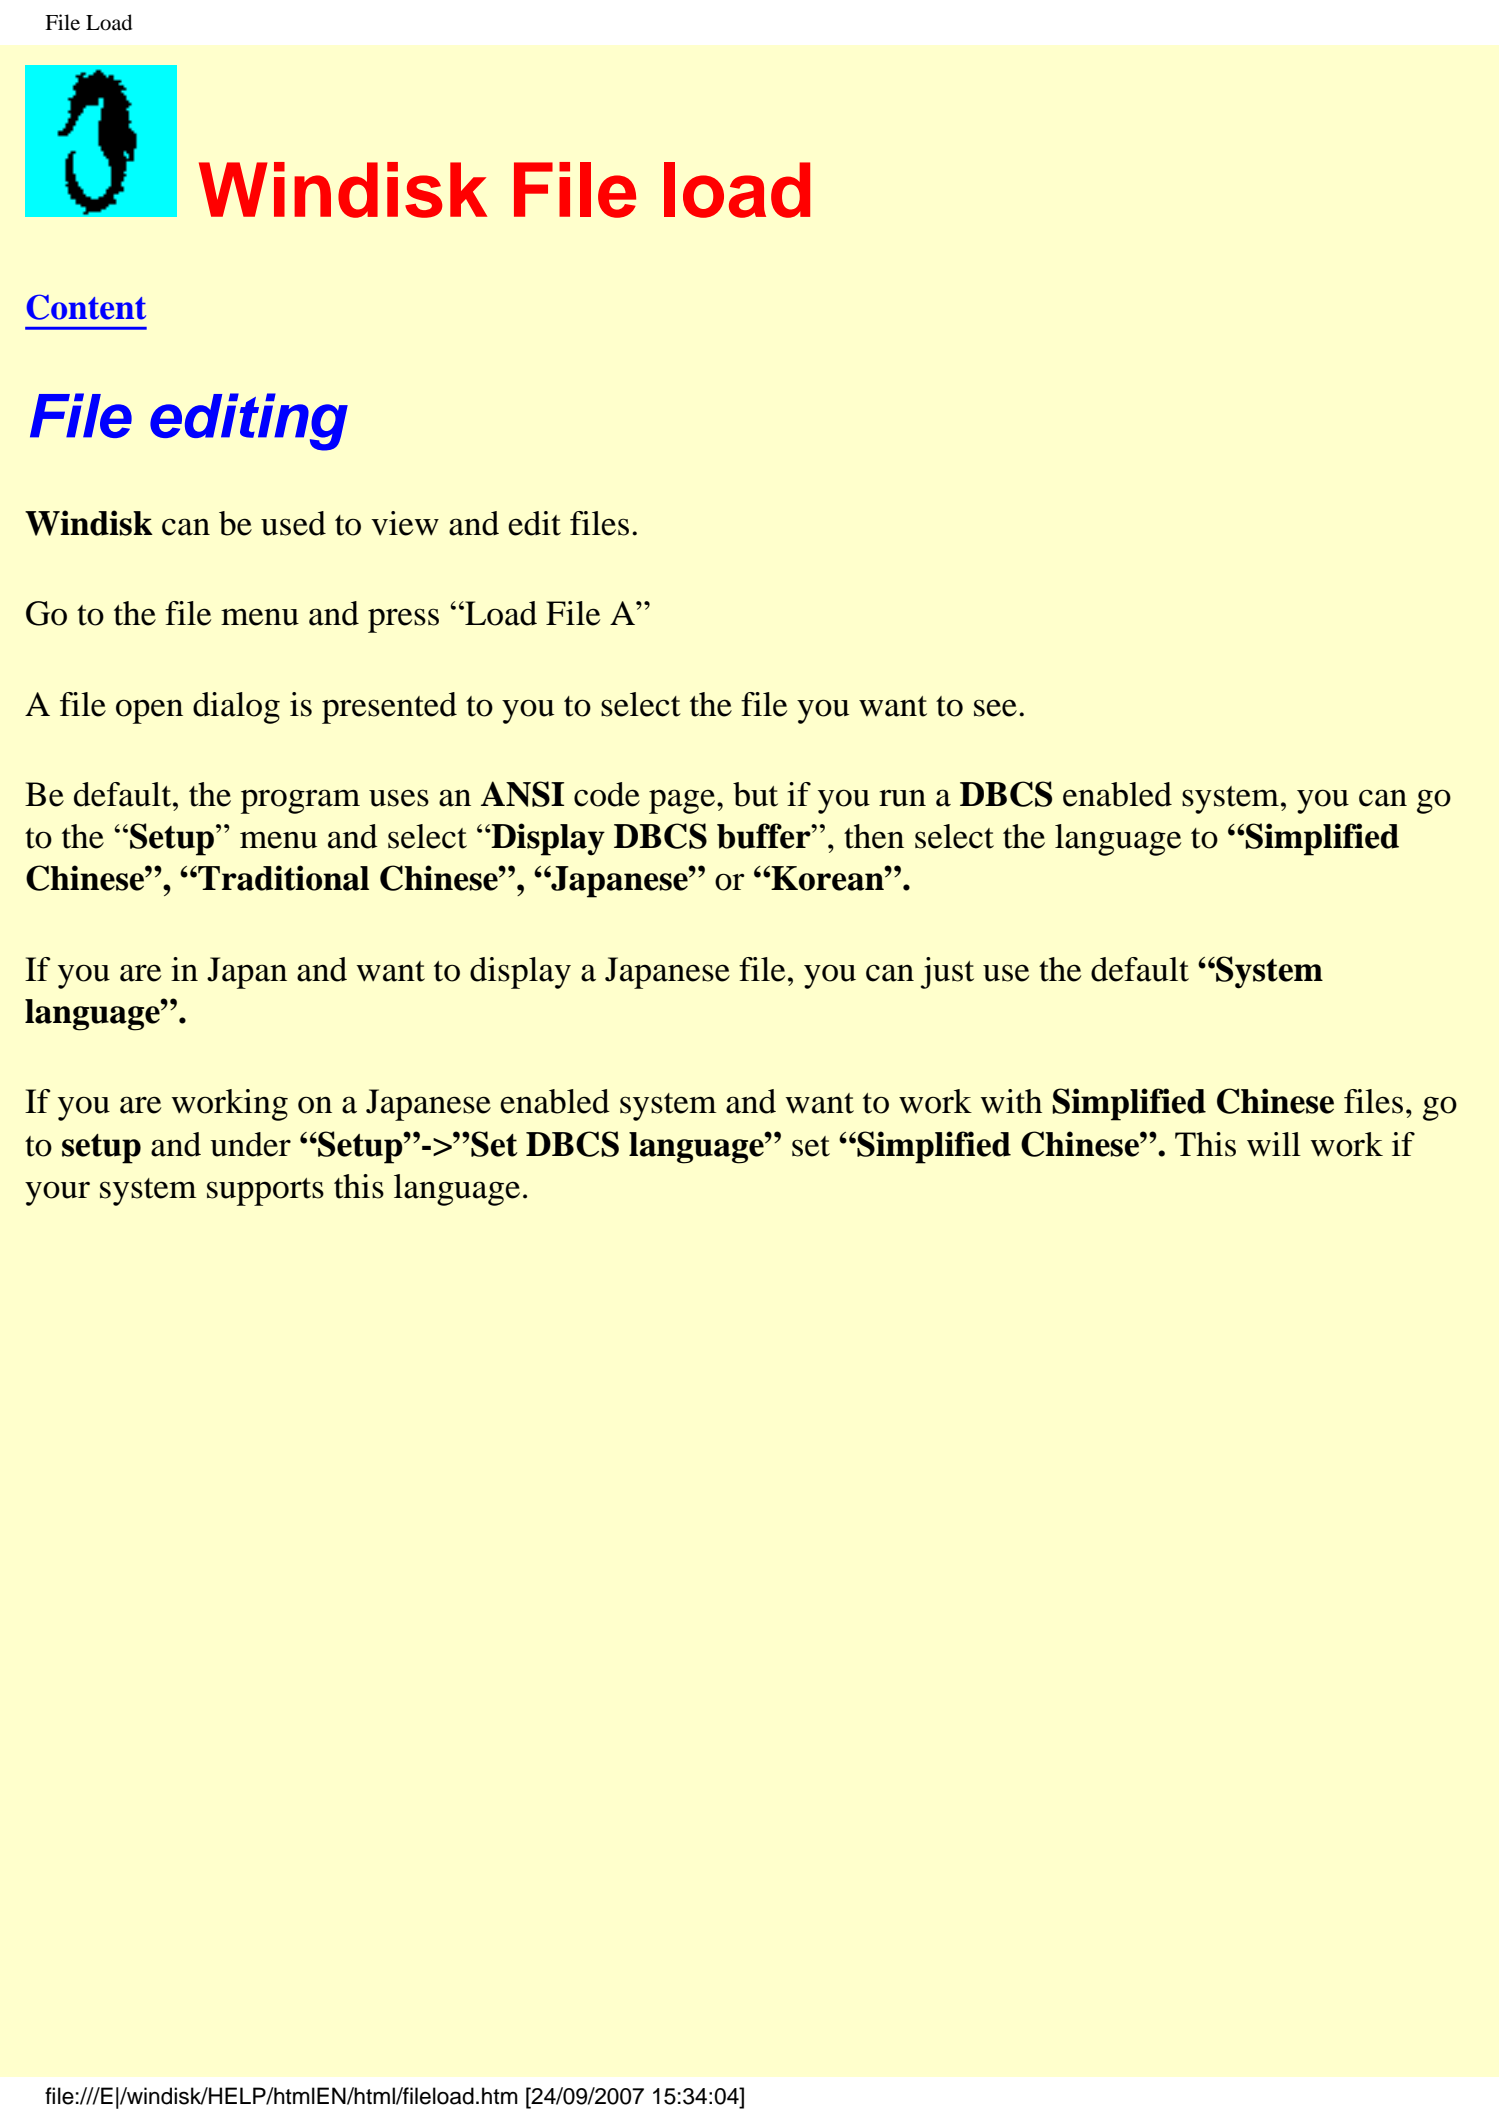 This screenshot has height=2122, width=1499. Describe the element at coordinates (250, 1144) in the screenshot. I see `under` at that location.
